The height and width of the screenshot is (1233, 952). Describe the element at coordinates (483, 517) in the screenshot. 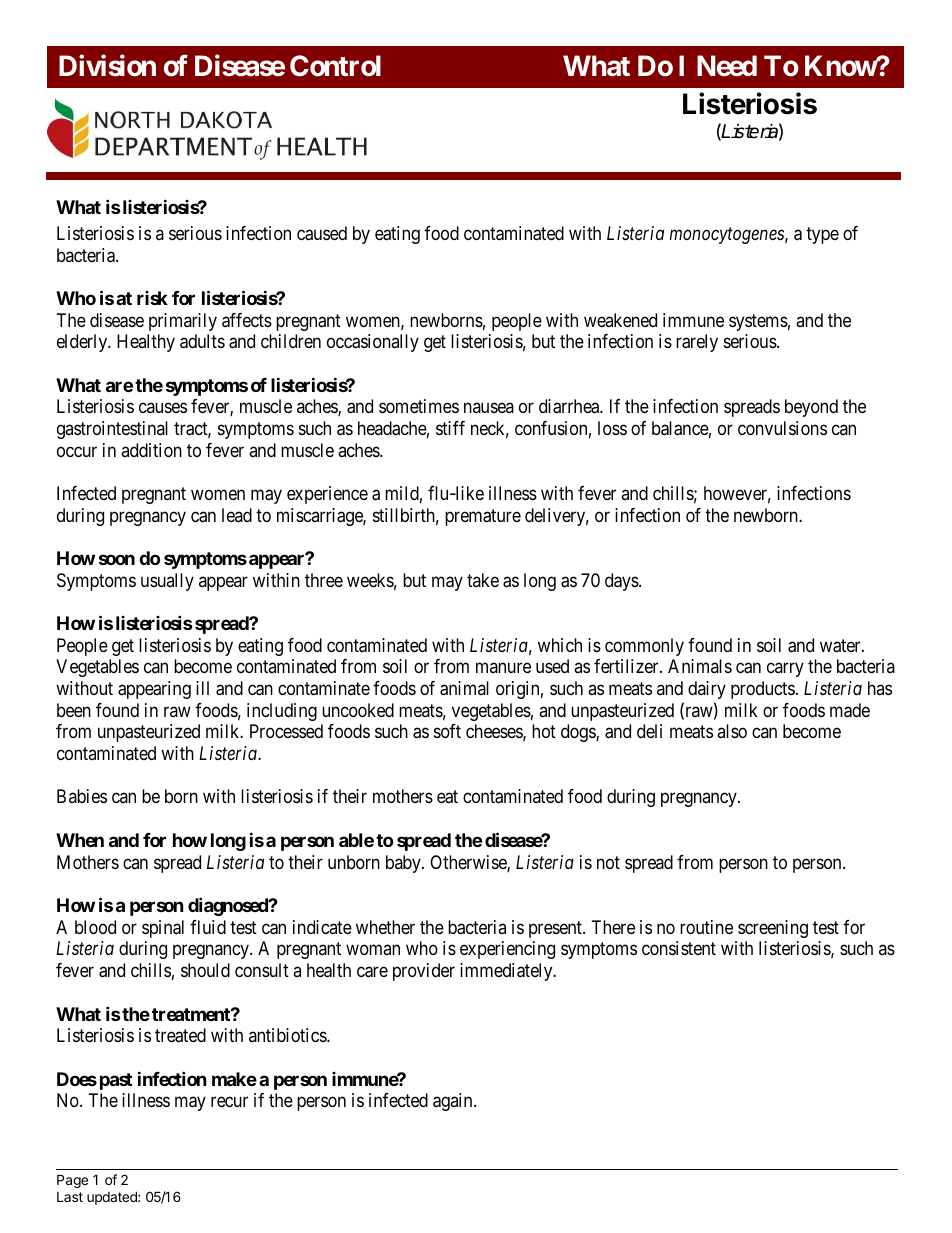

I see `premature` at that location.
